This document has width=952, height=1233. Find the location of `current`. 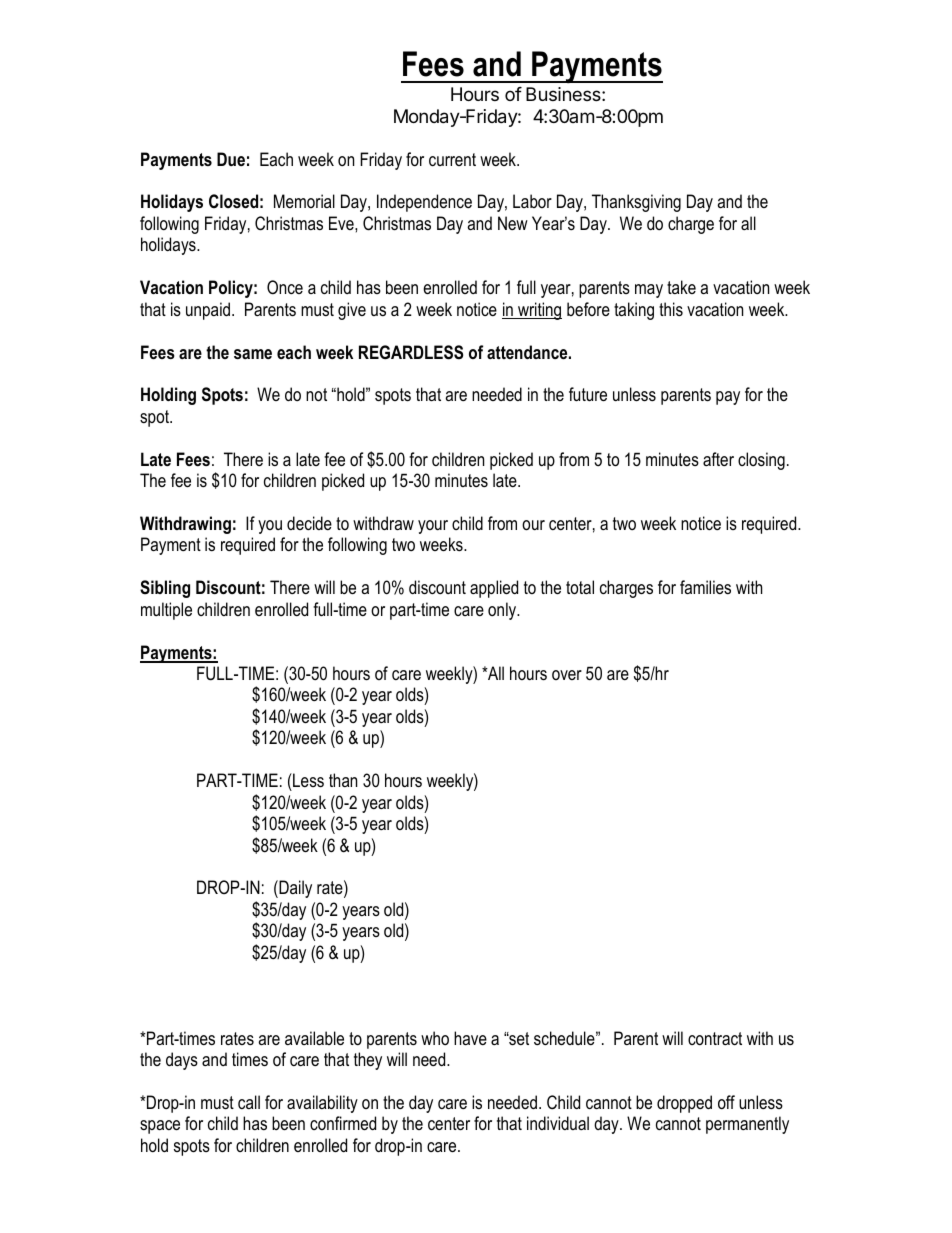

current is located at coordinates (452, 159).
